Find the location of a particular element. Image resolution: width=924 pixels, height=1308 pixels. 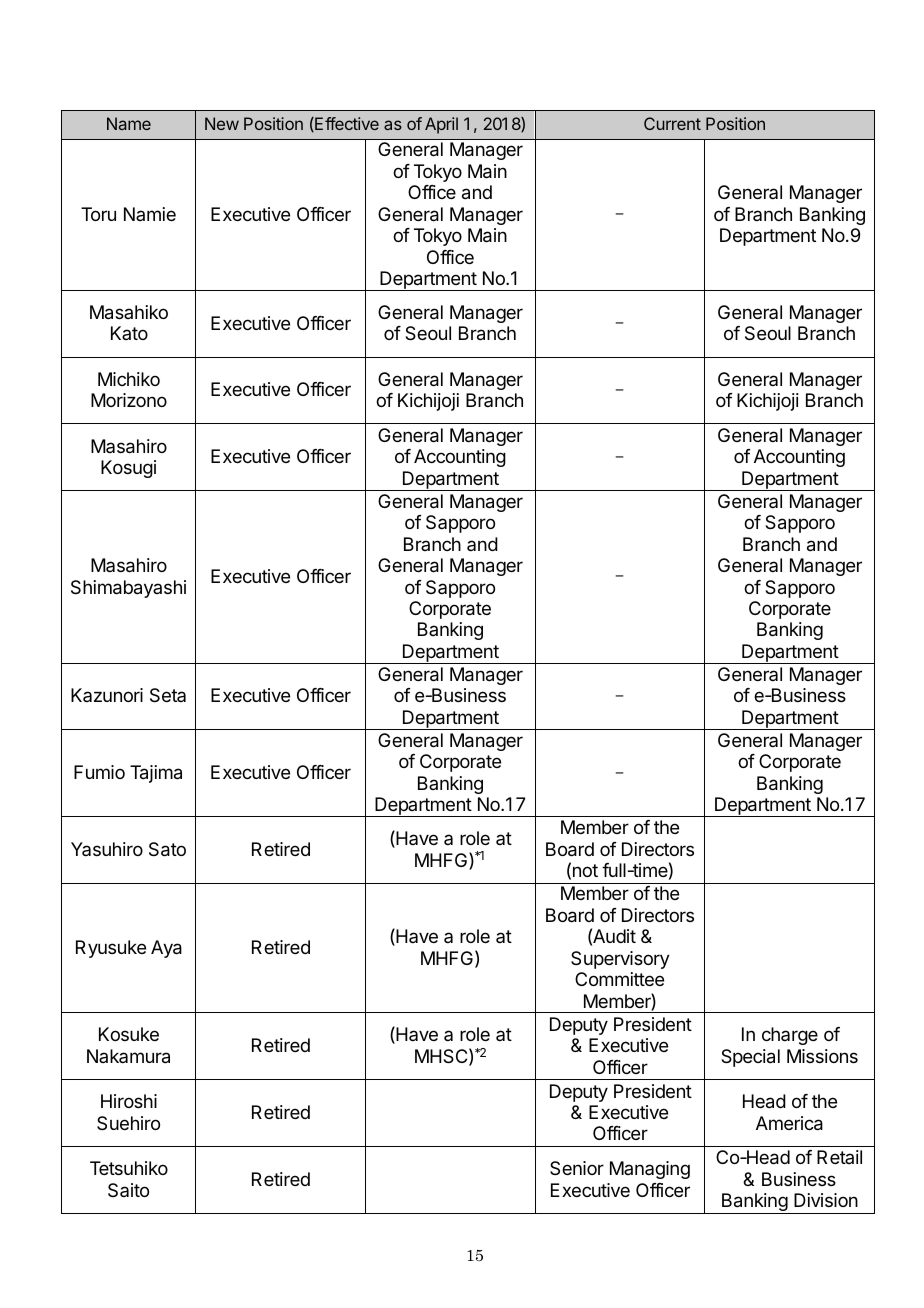

America is located at coordinates (789, 1123).
